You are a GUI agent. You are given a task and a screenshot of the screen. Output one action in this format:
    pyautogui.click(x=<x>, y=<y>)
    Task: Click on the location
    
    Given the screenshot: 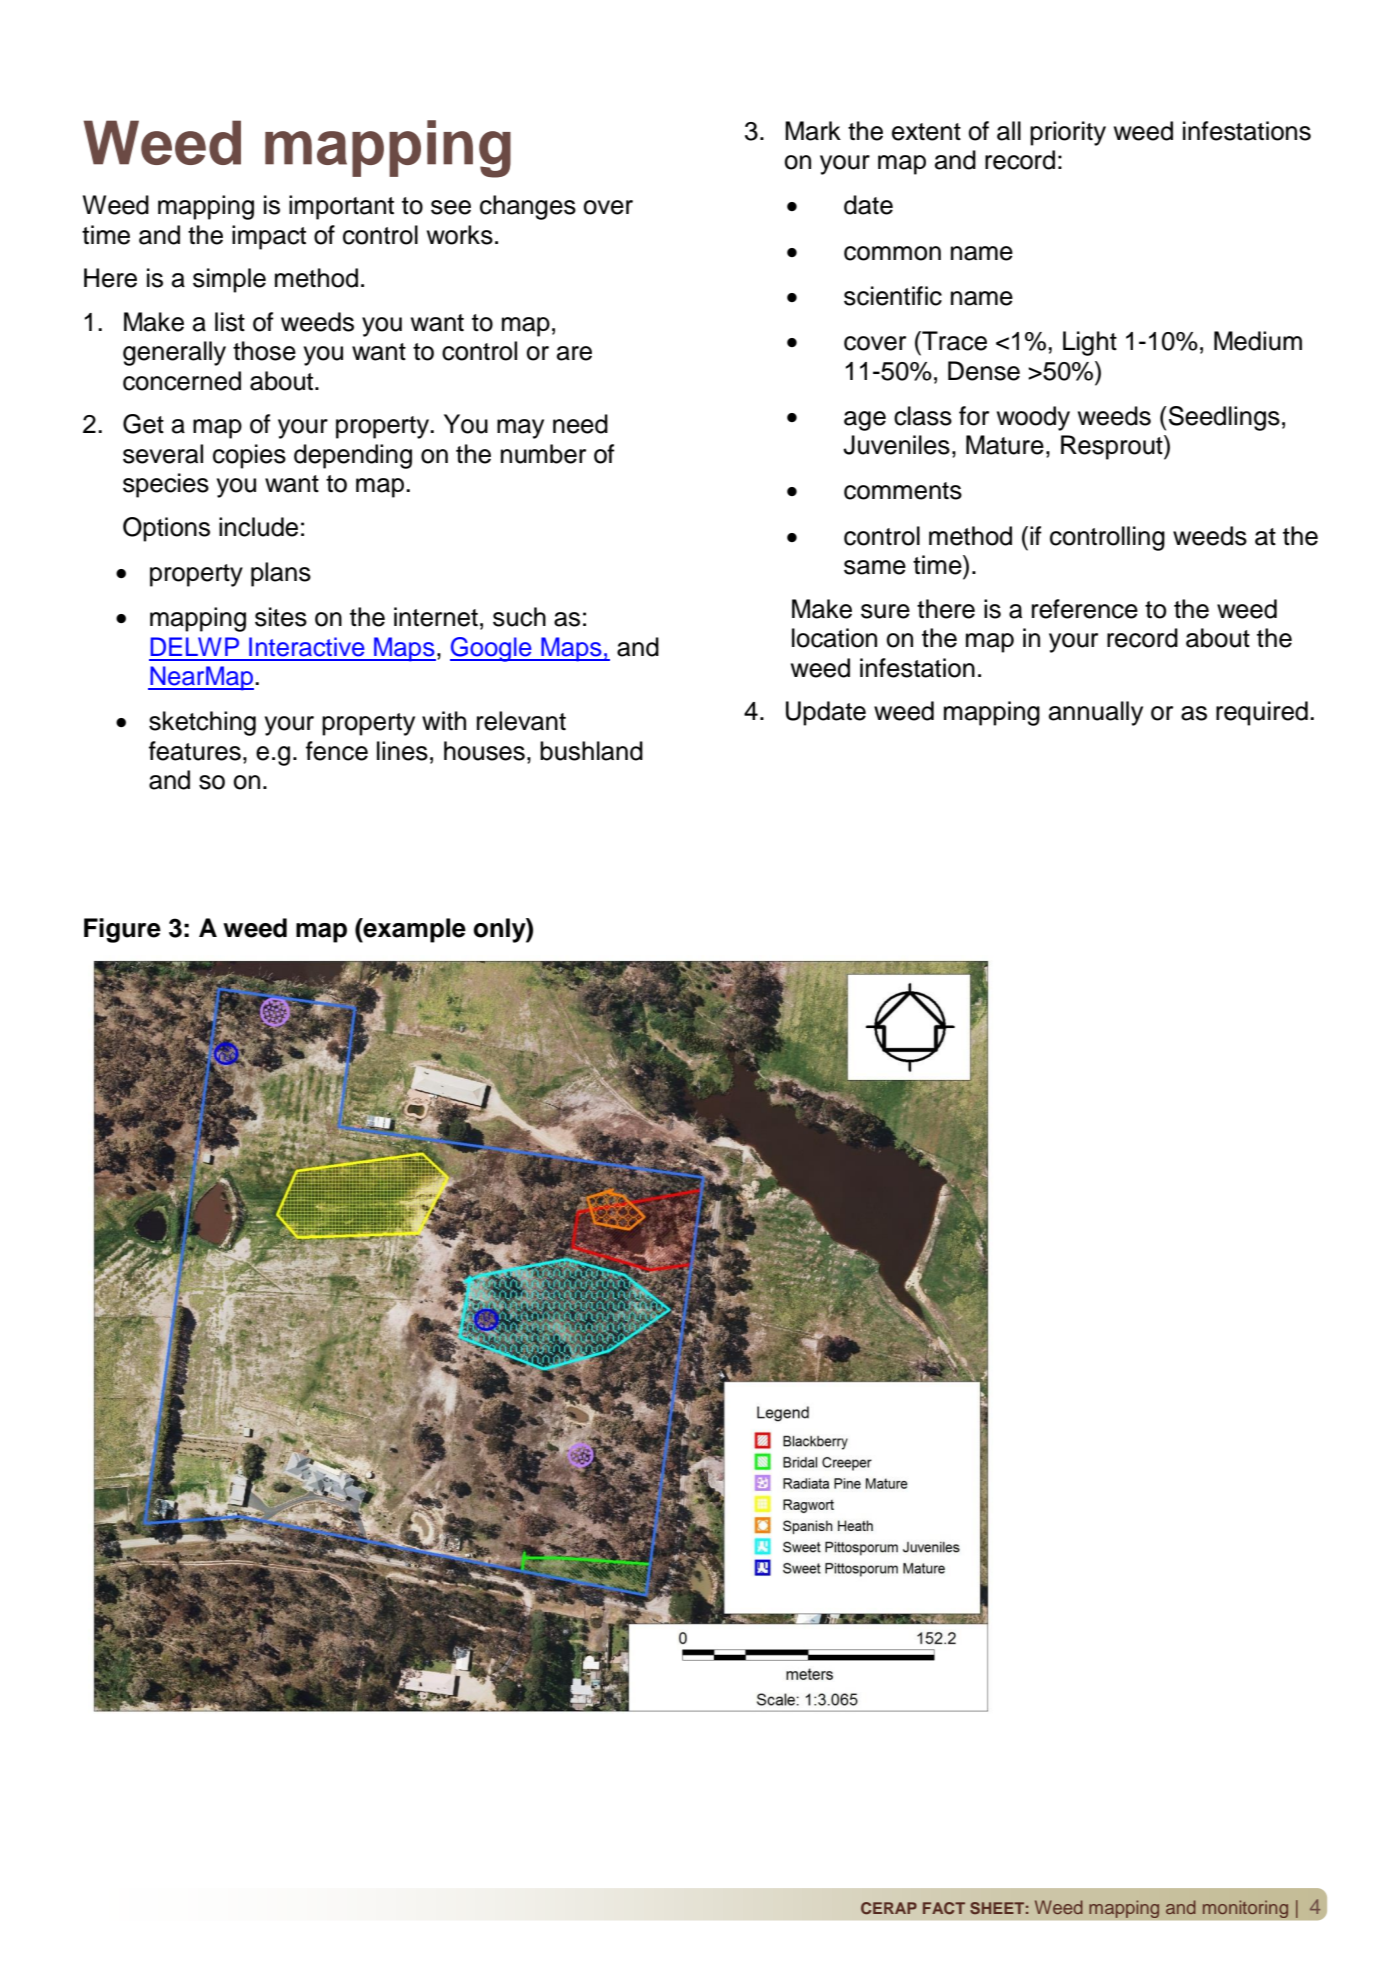 What is the action you would take?
    pyautogui.click(x=834, y=638)
